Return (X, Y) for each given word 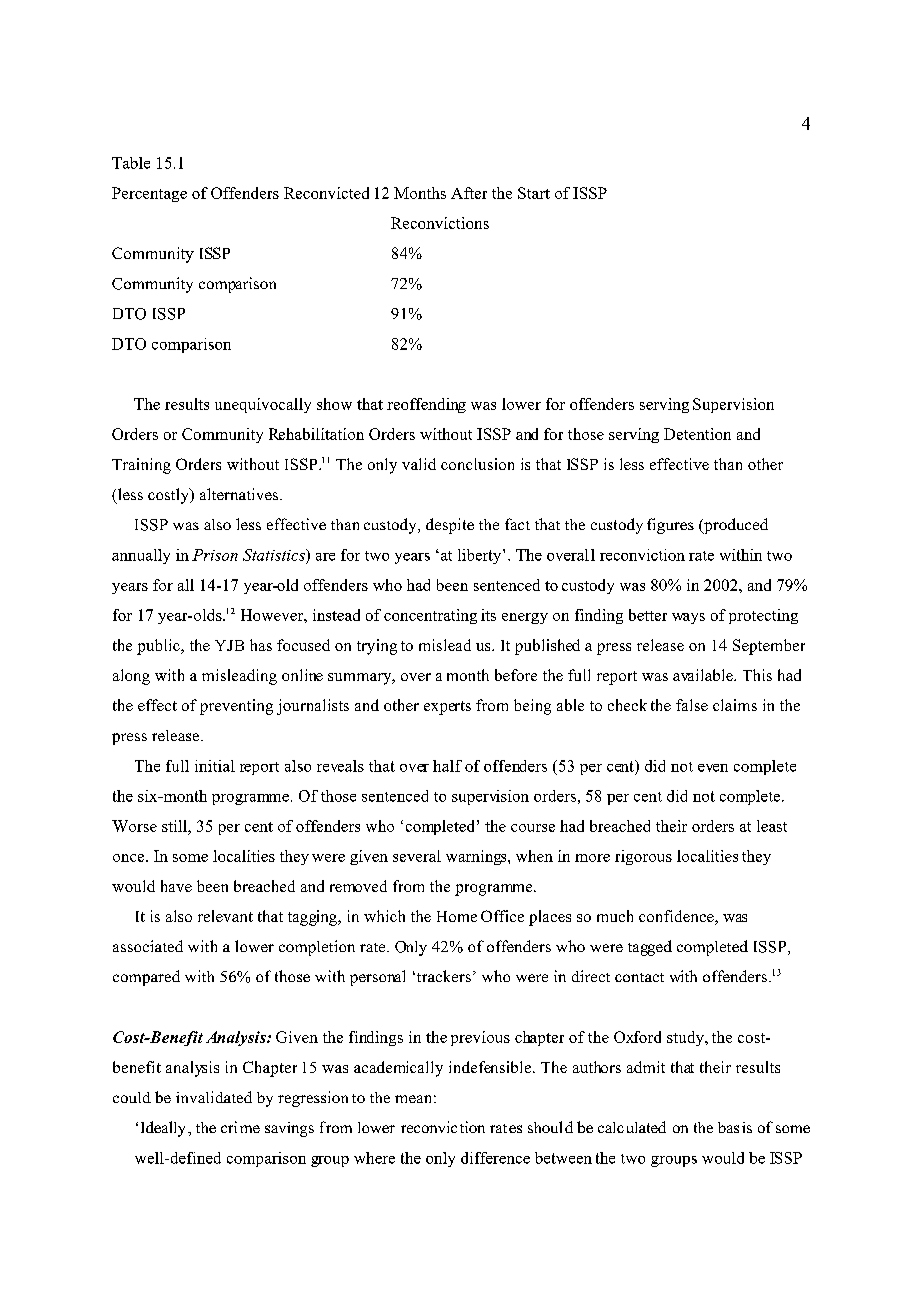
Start (534, 193)
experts (447, 708)
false (692, 705)
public (159, 647)
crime (240, 1127)
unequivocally (263, 405)
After (469, 193)
